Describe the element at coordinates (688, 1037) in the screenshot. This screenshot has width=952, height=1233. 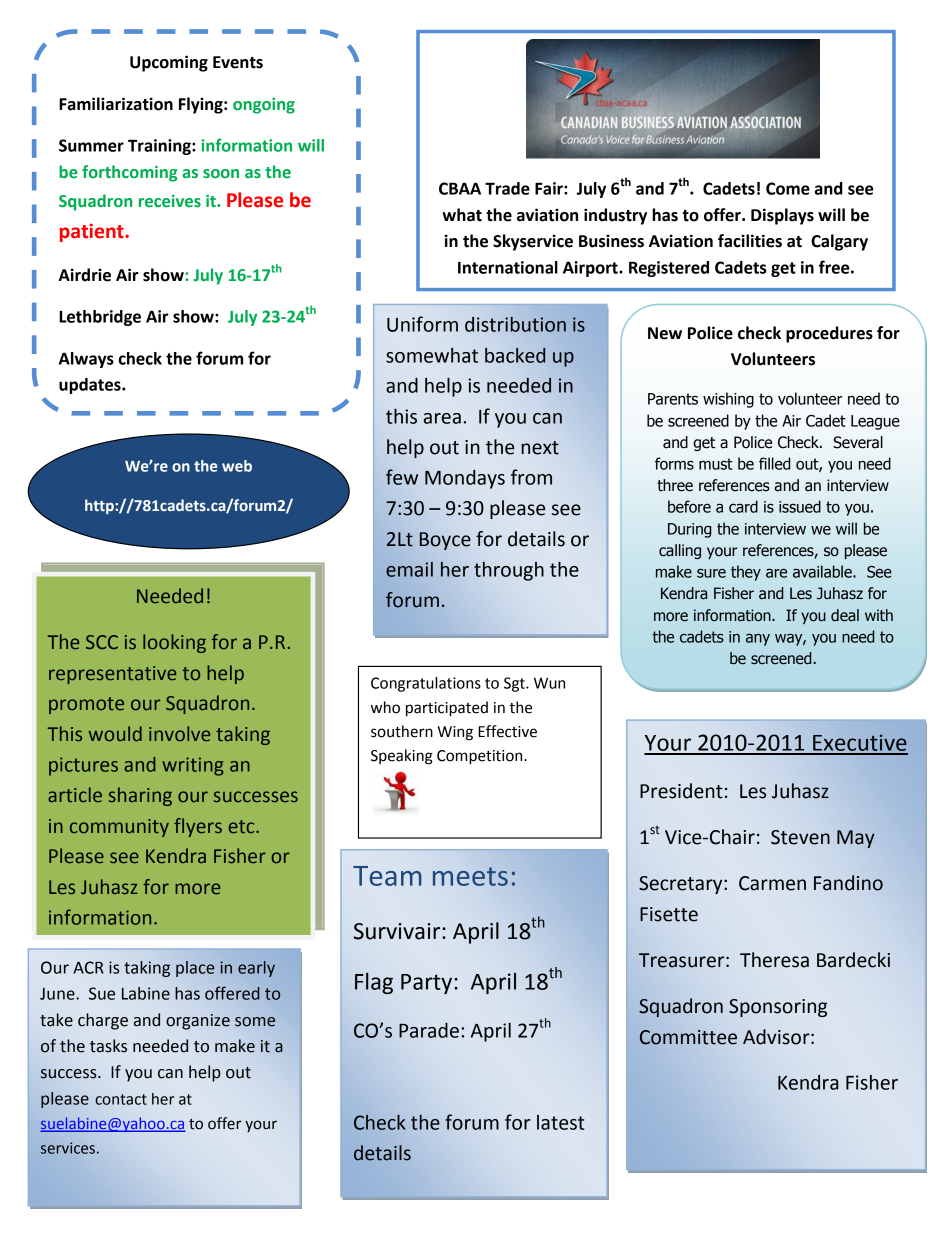
I see `Committee` at that location.
